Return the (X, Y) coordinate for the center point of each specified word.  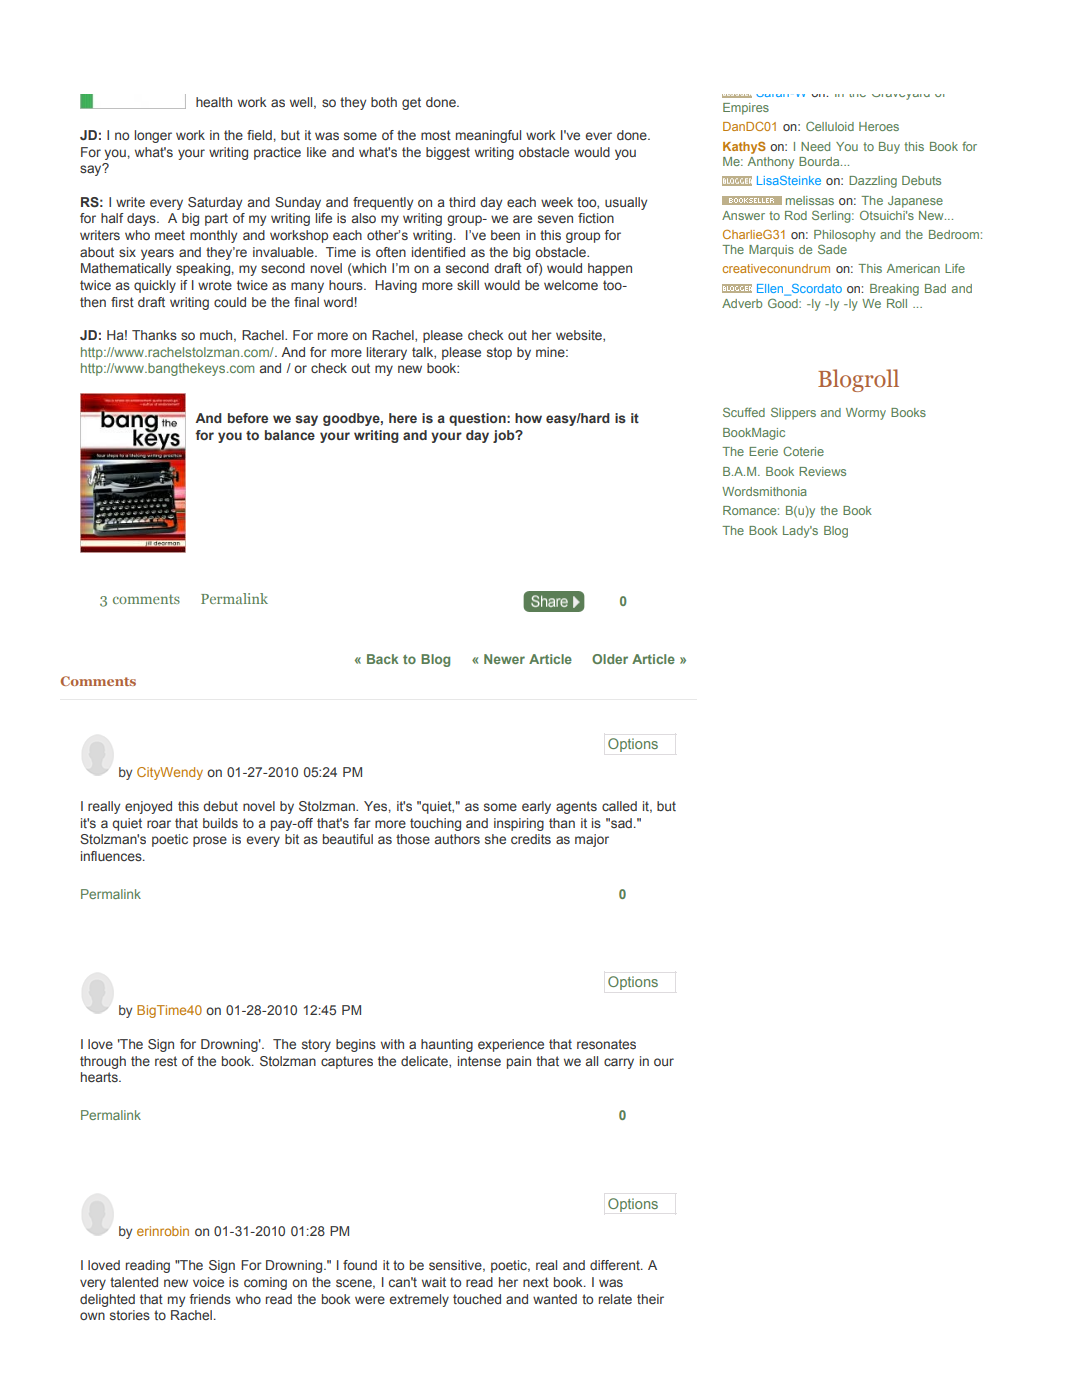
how (528, 418)
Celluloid (830, 126)
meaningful (488, 136)
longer (153, 136)
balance (290, 435)
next (536, 1282)
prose (210, 841)
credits (531, 839)
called (619, 806)
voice (208, 1282)
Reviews (822, 471)
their (650, 1299)
